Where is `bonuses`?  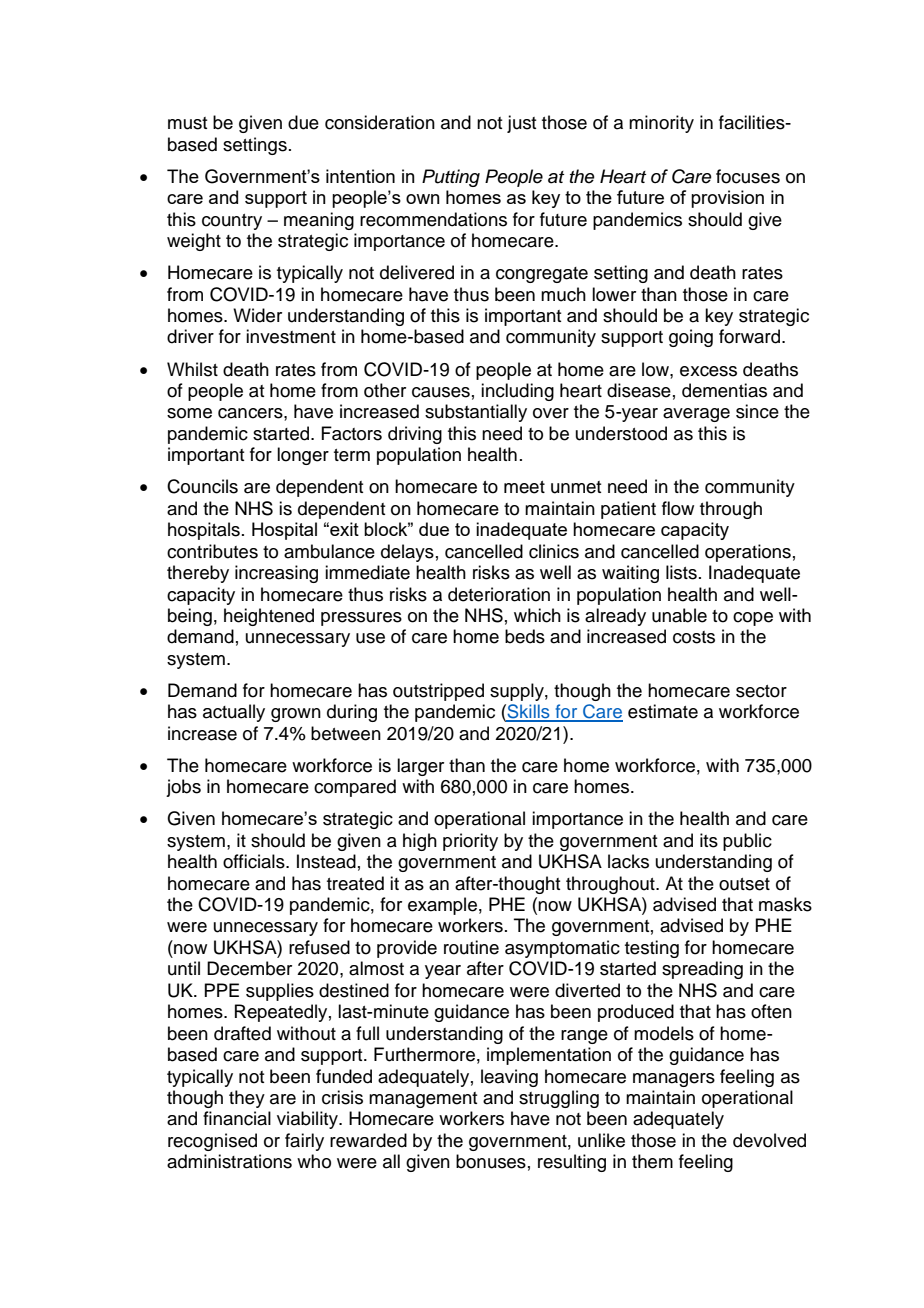
bonuses is located at coordinates (491, 1161).
